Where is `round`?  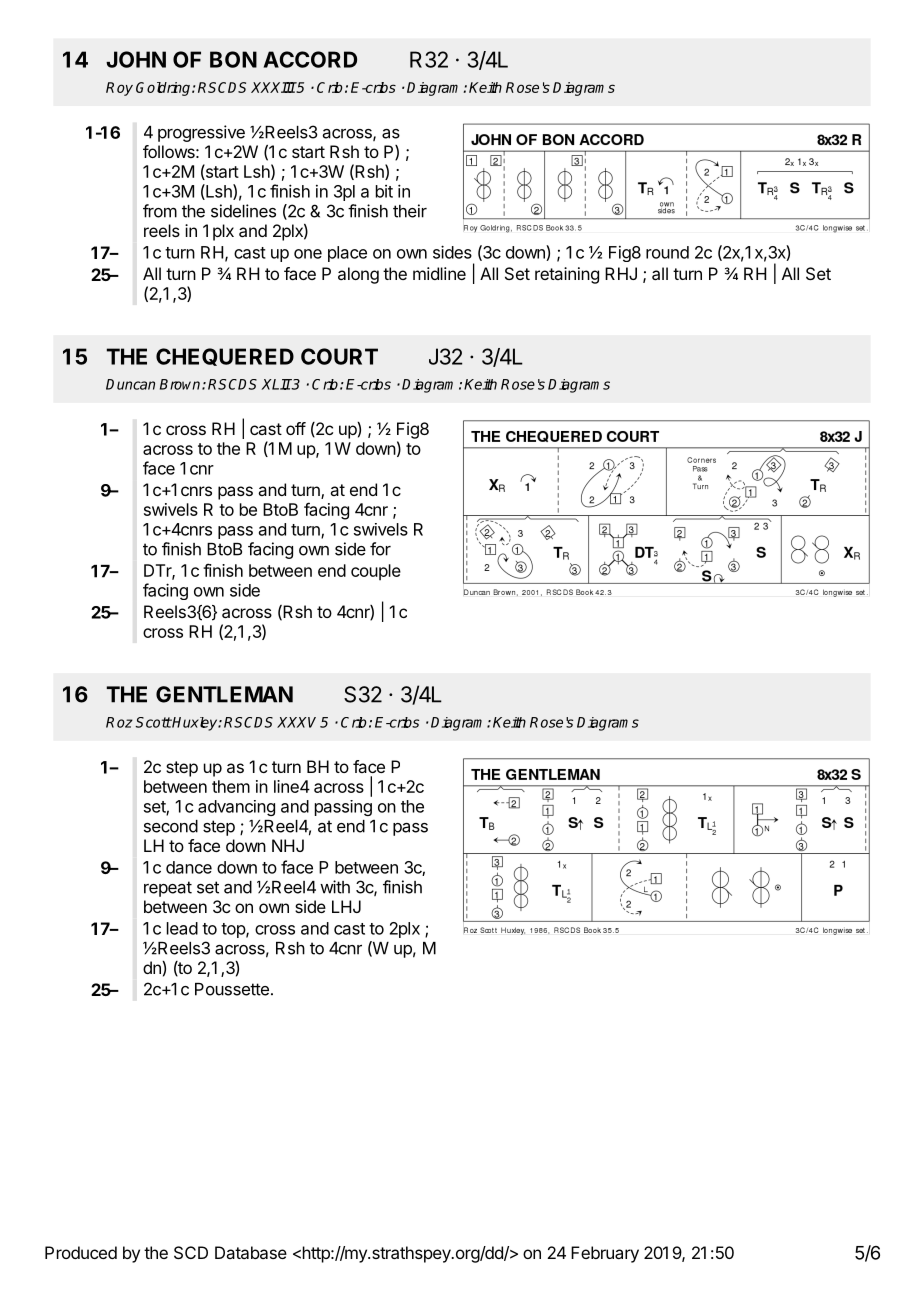 round is located at coordinates (667, 252).
